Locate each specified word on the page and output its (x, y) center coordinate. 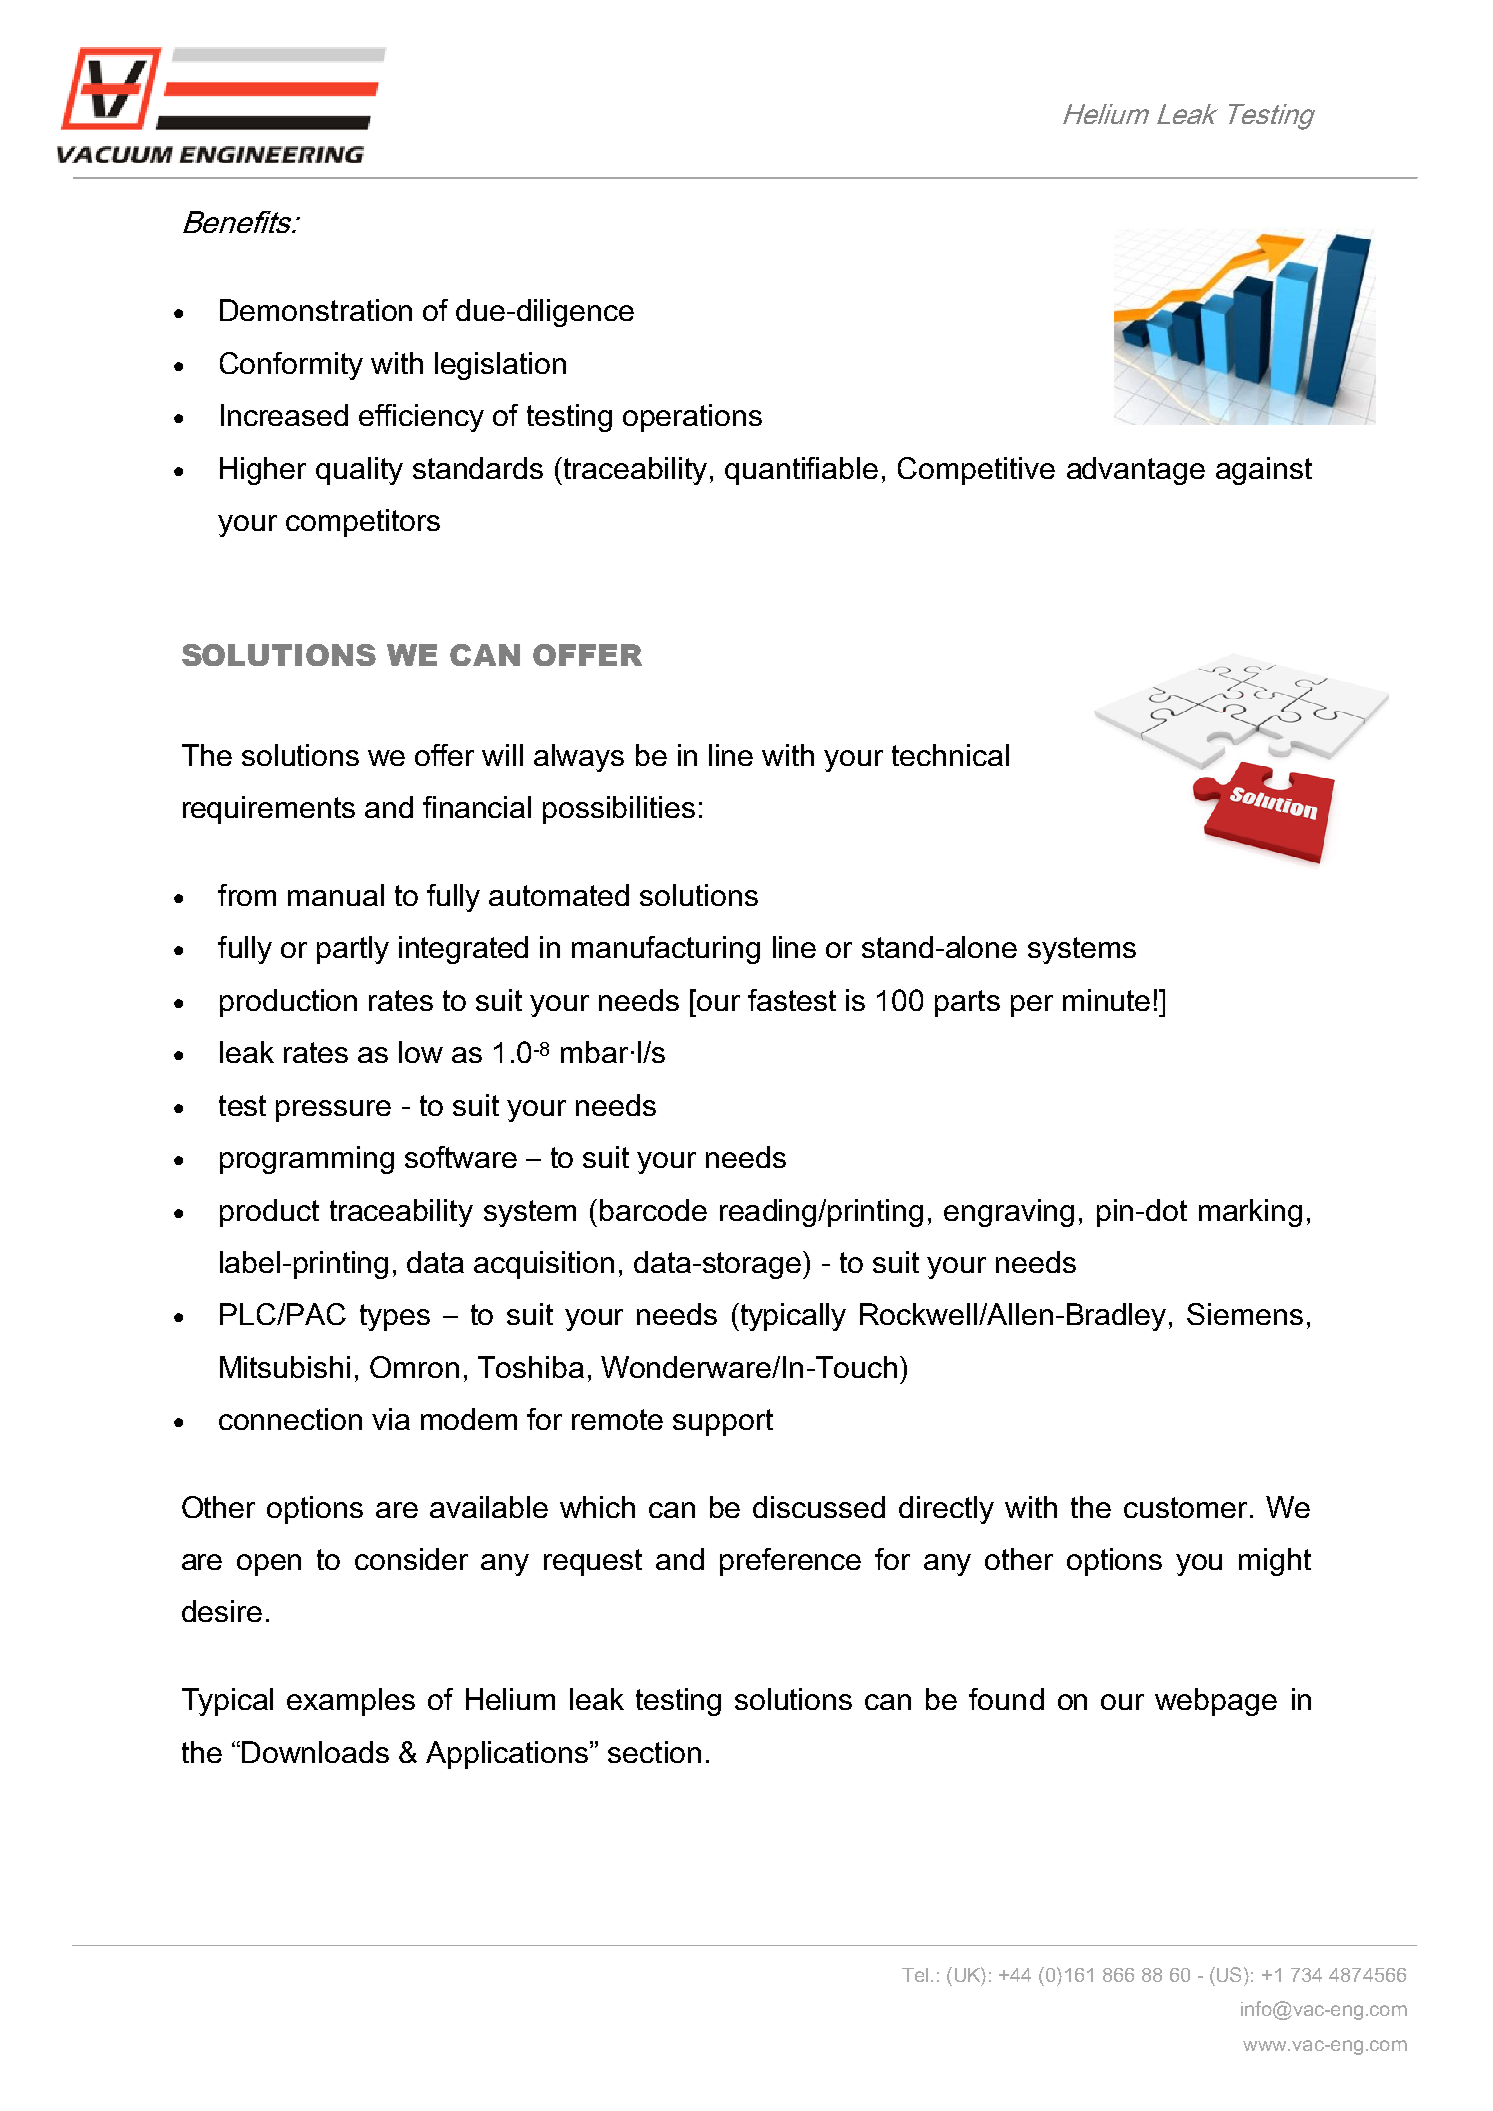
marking (1250, 1213)
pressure (333, 1111)
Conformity (291, 366)
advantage (1136, 471)
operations (692, 418)
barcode (653, 1210)
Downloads (315, 1752)
